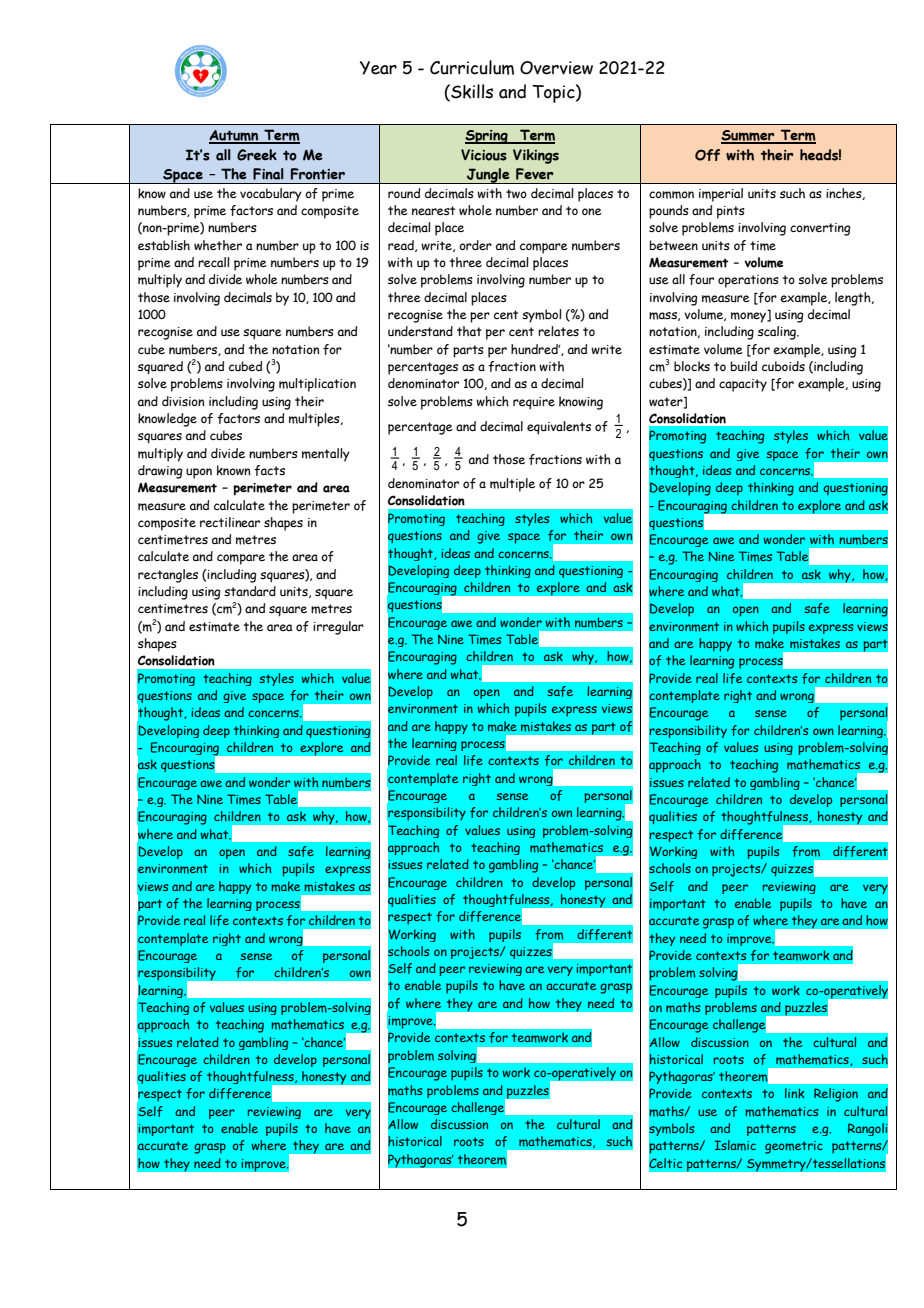 The image size is (924, 1308). Describe the element at coordinates (743, 385) in the screenshot. I see `capacity` at that location.
